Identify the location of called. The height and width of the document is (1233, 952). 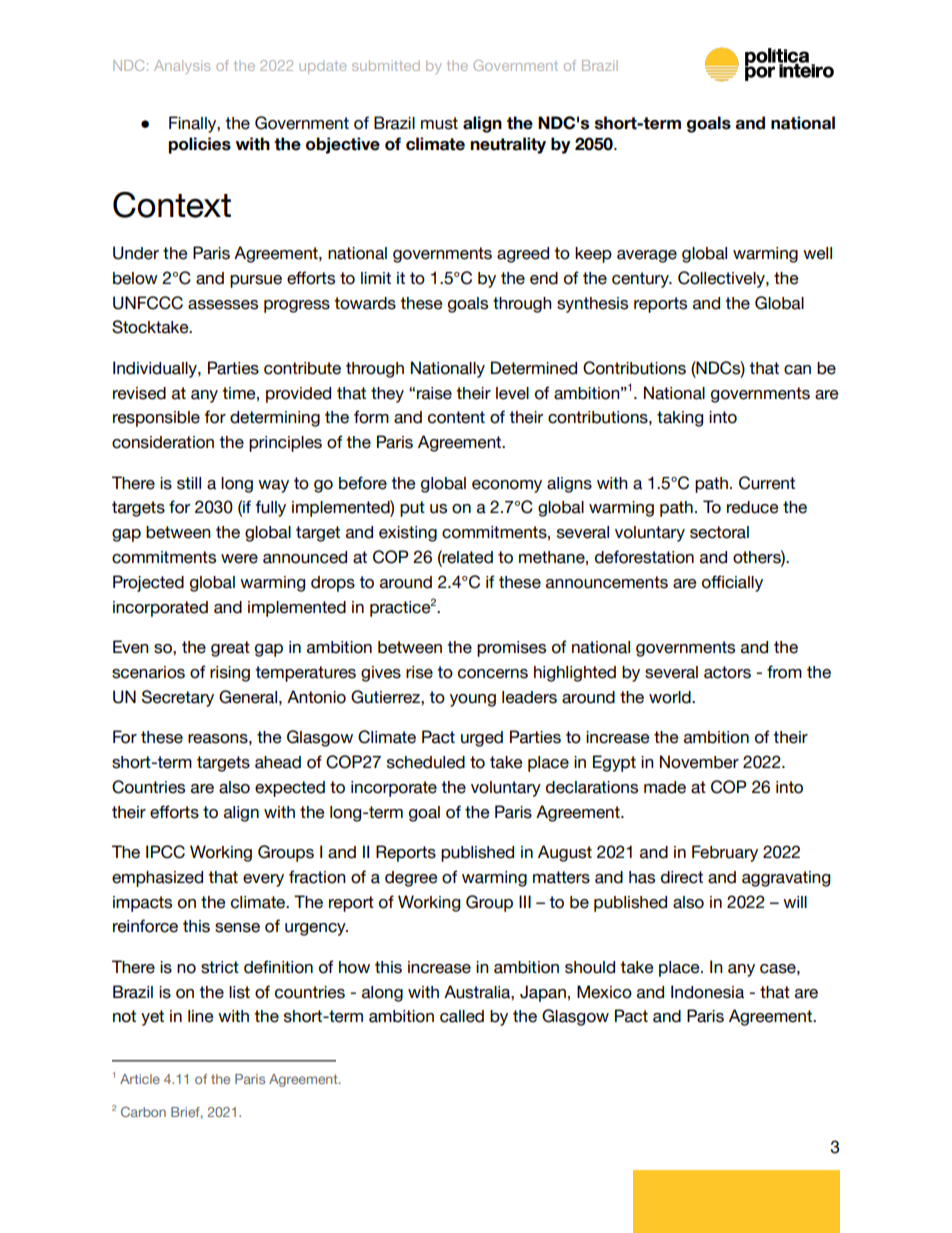
(462, 1016).
